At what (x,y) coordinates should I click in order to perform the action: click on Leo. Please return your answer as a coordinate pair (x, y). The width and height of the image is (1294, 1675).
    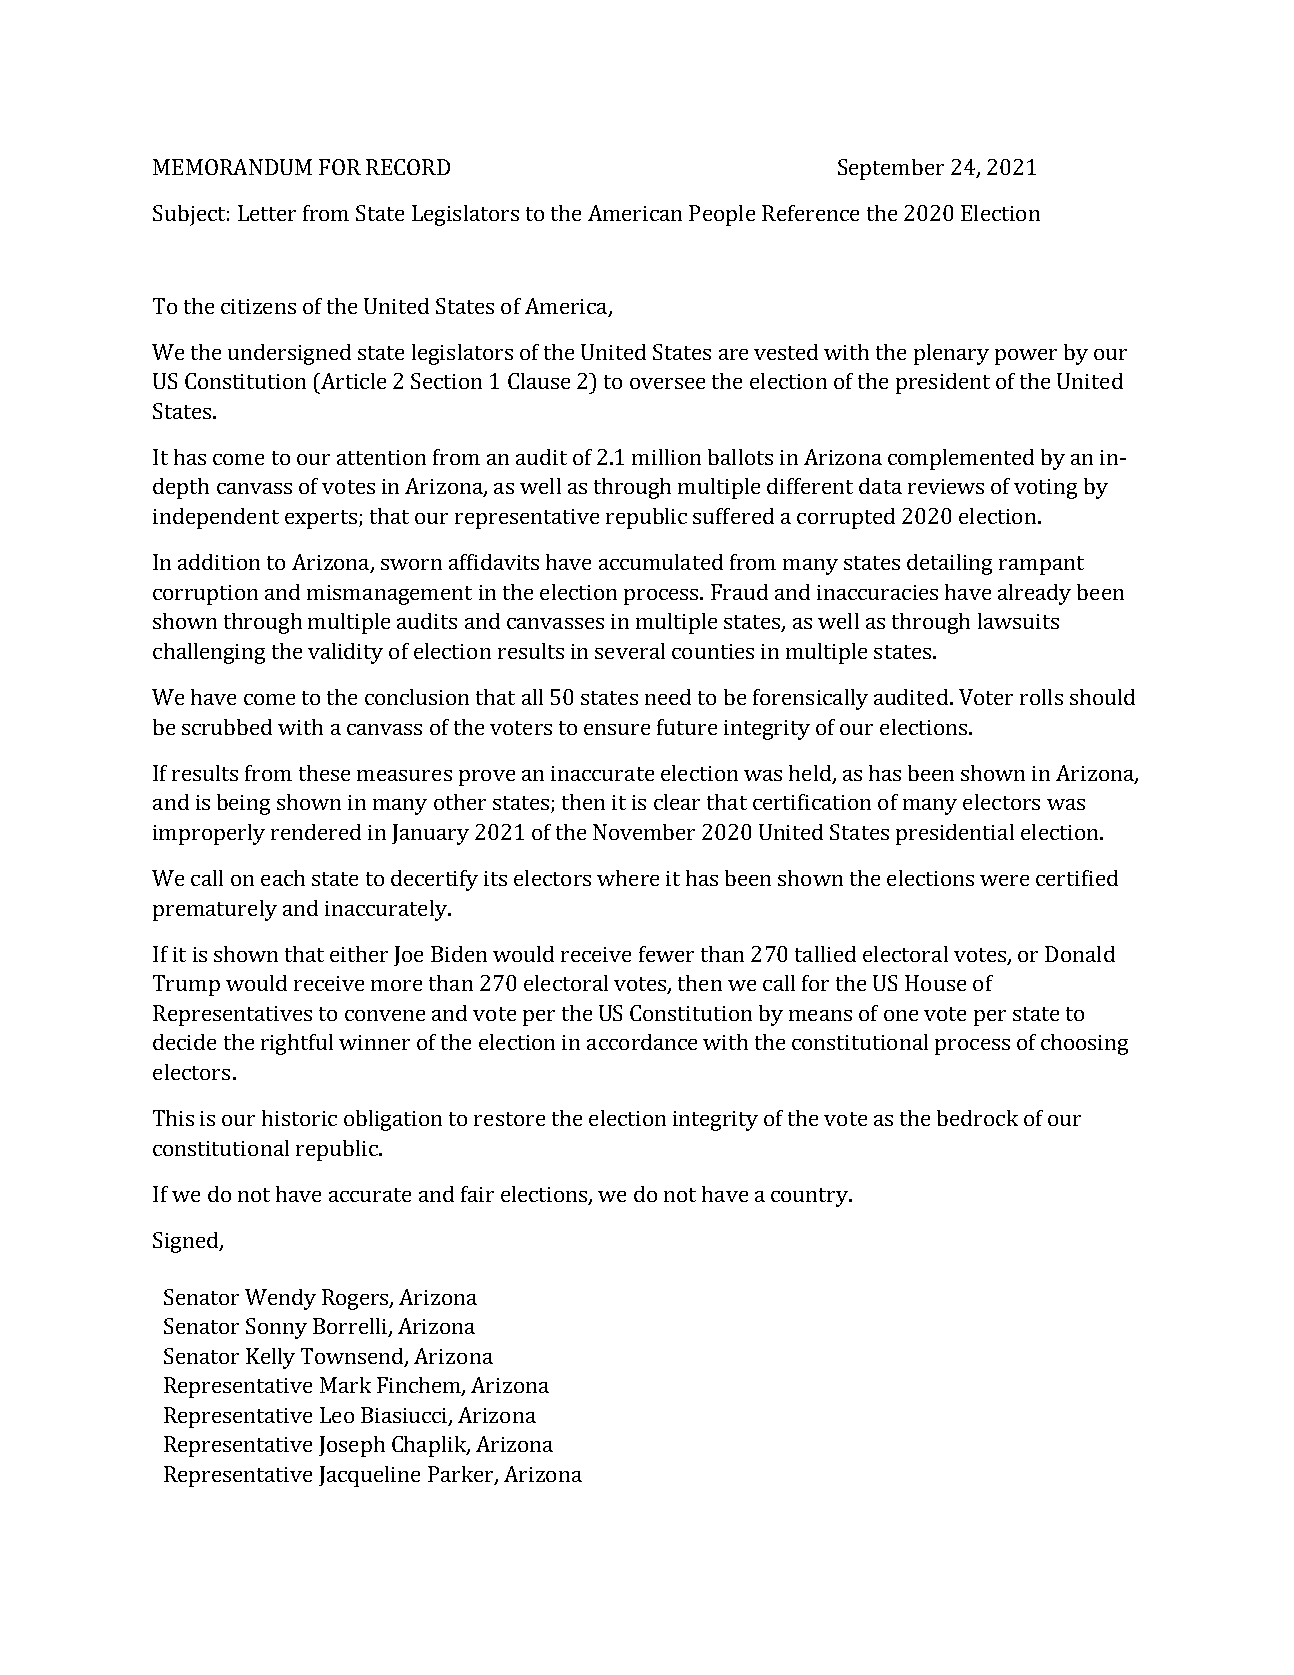
    Looking at the image, I should click on (337, 1415).
